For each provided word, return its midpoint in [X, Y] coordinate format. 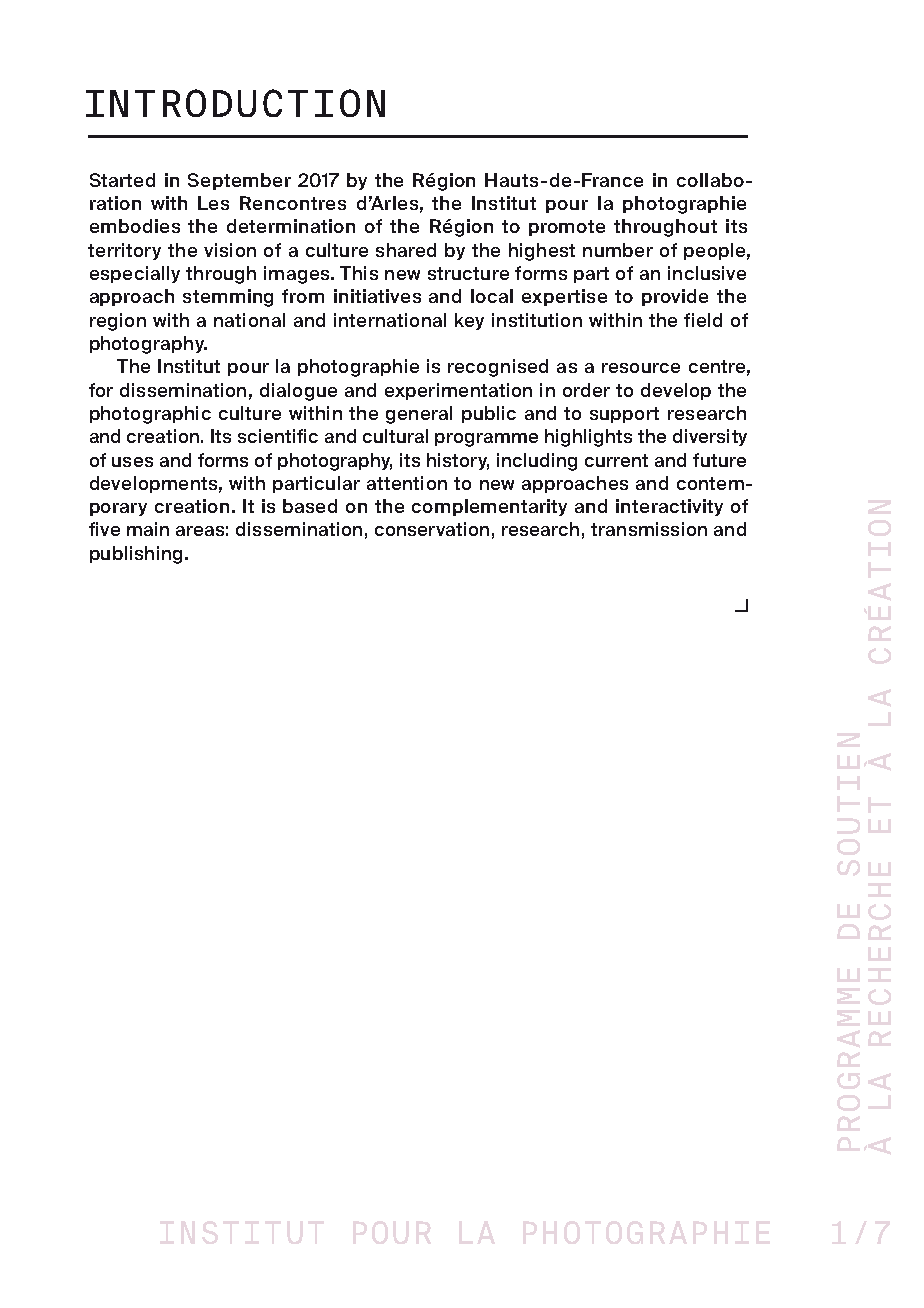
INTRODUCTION [235, 103]
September [239, 181]
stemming [228, 298]
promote [567, 228]
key [469, 321]
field [703, 320]
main [148, 529]
